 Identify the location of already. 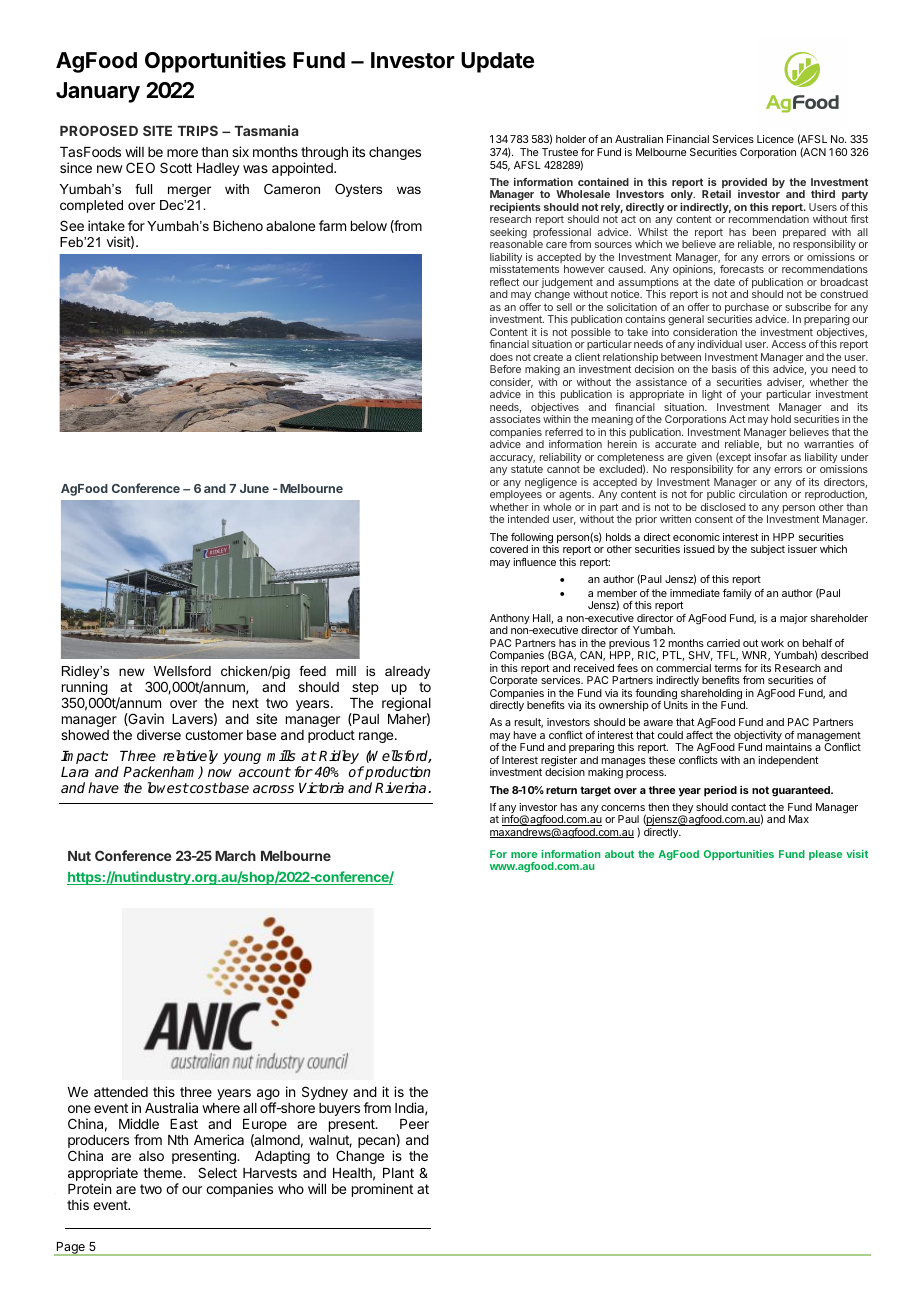
(407, 672).
